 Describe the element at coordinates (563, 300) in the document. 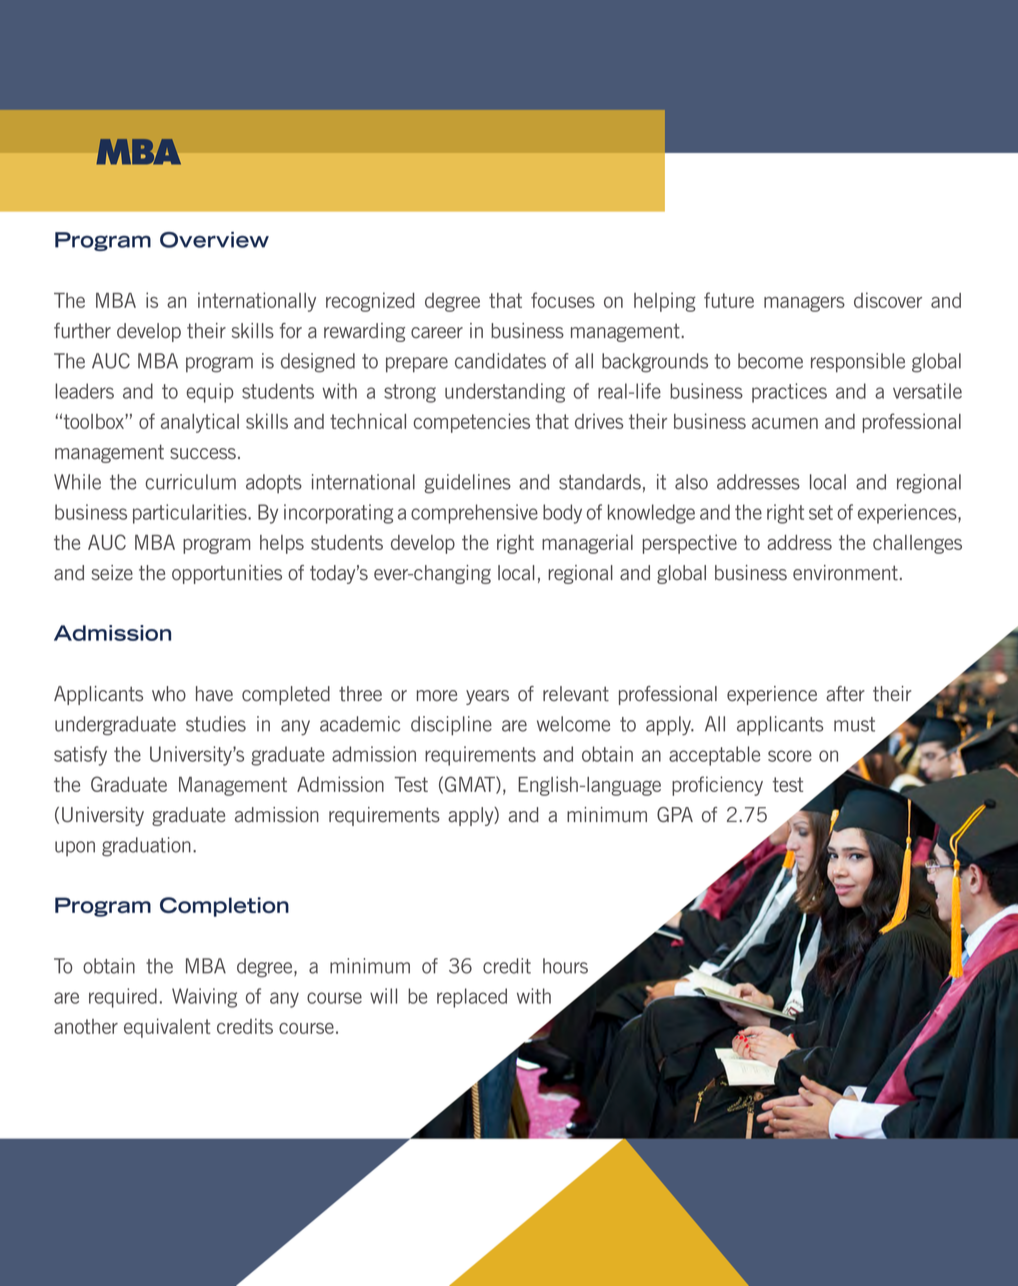

I see `focuses` at that location.
